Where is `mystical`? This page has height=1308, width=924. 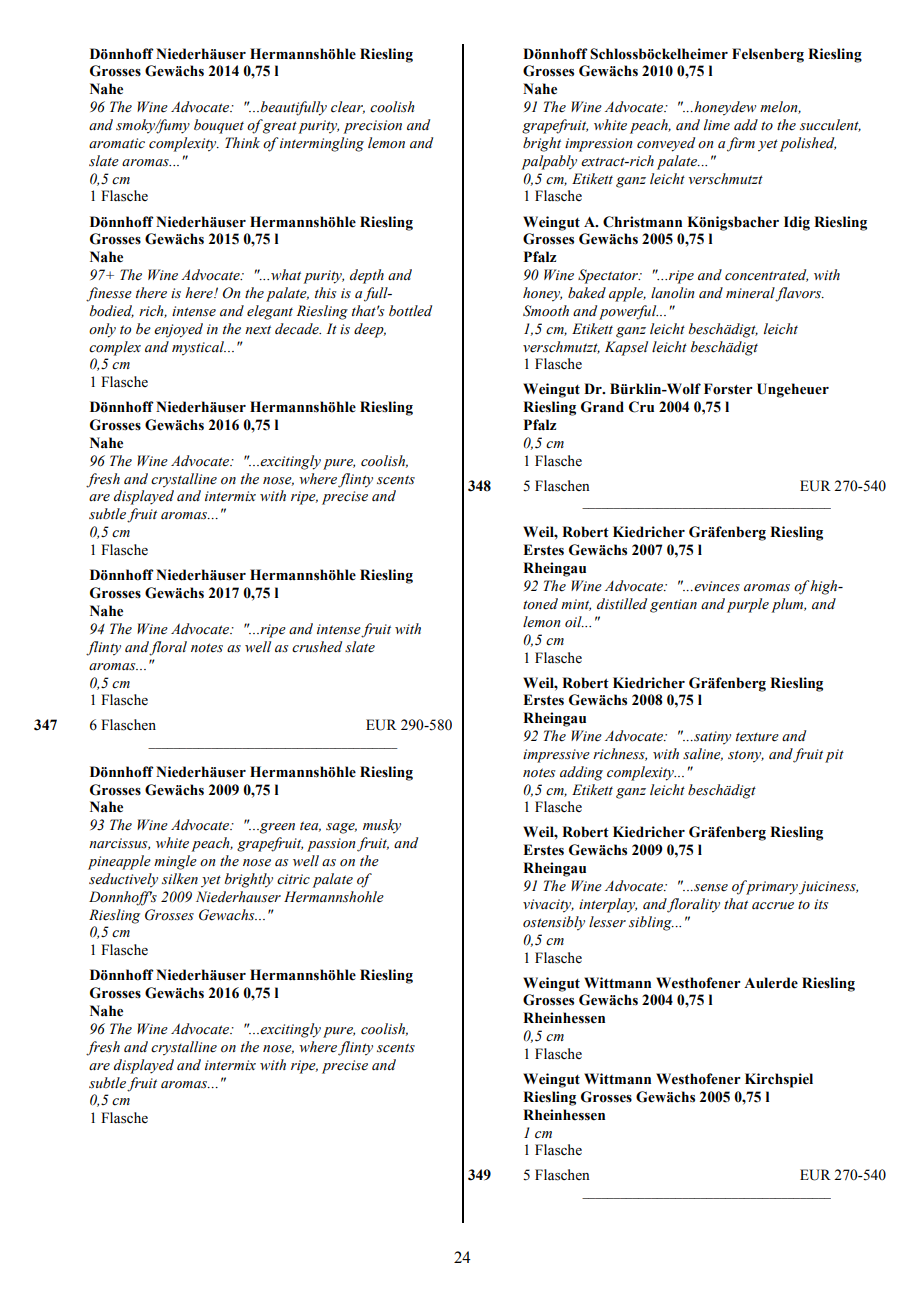 mystical is located at coordinates (199, 348).
